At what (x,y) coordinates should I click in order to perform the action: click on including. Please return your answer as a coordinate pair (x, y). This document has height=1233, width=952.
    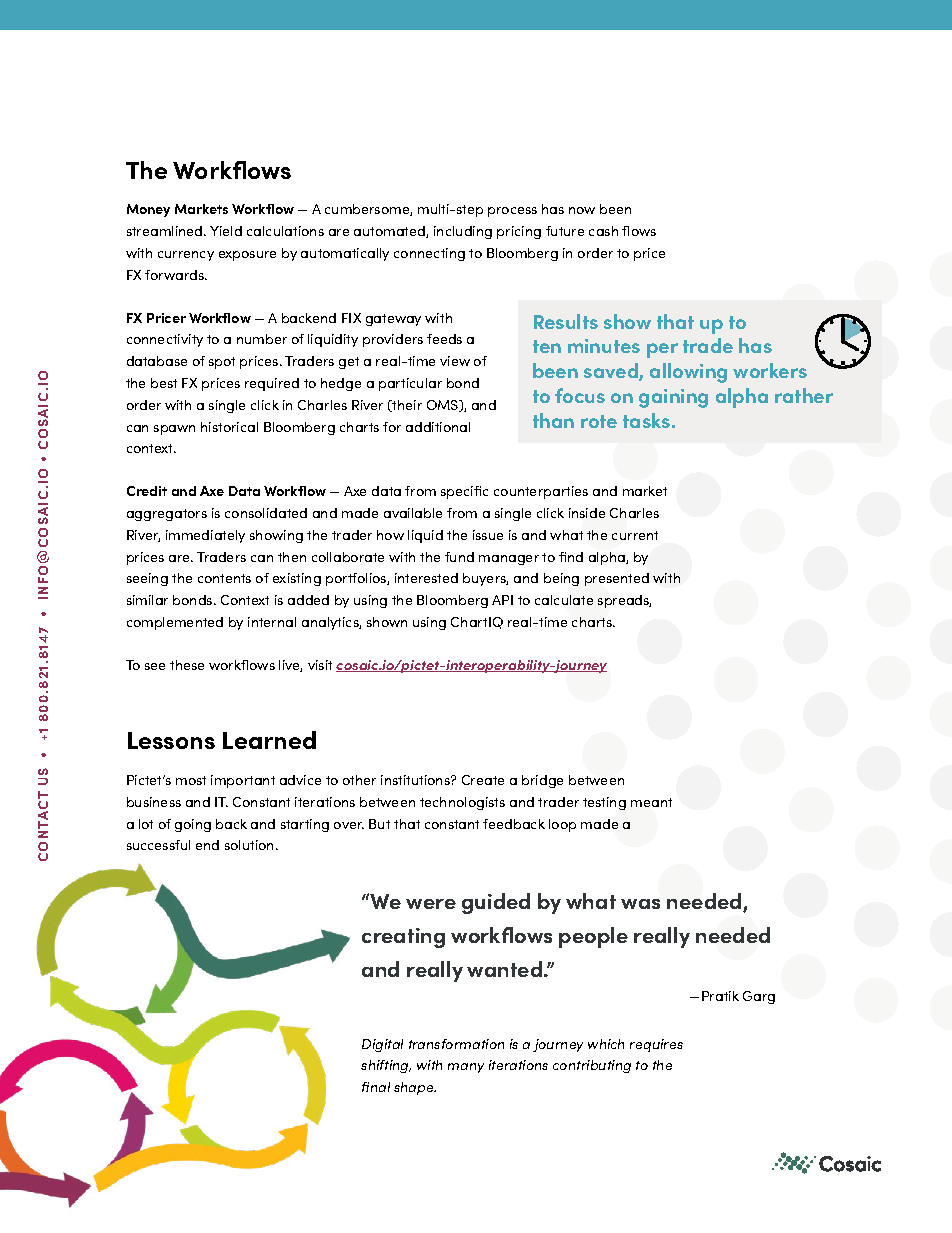
    Looking at the image, I should click on (463, 232).
